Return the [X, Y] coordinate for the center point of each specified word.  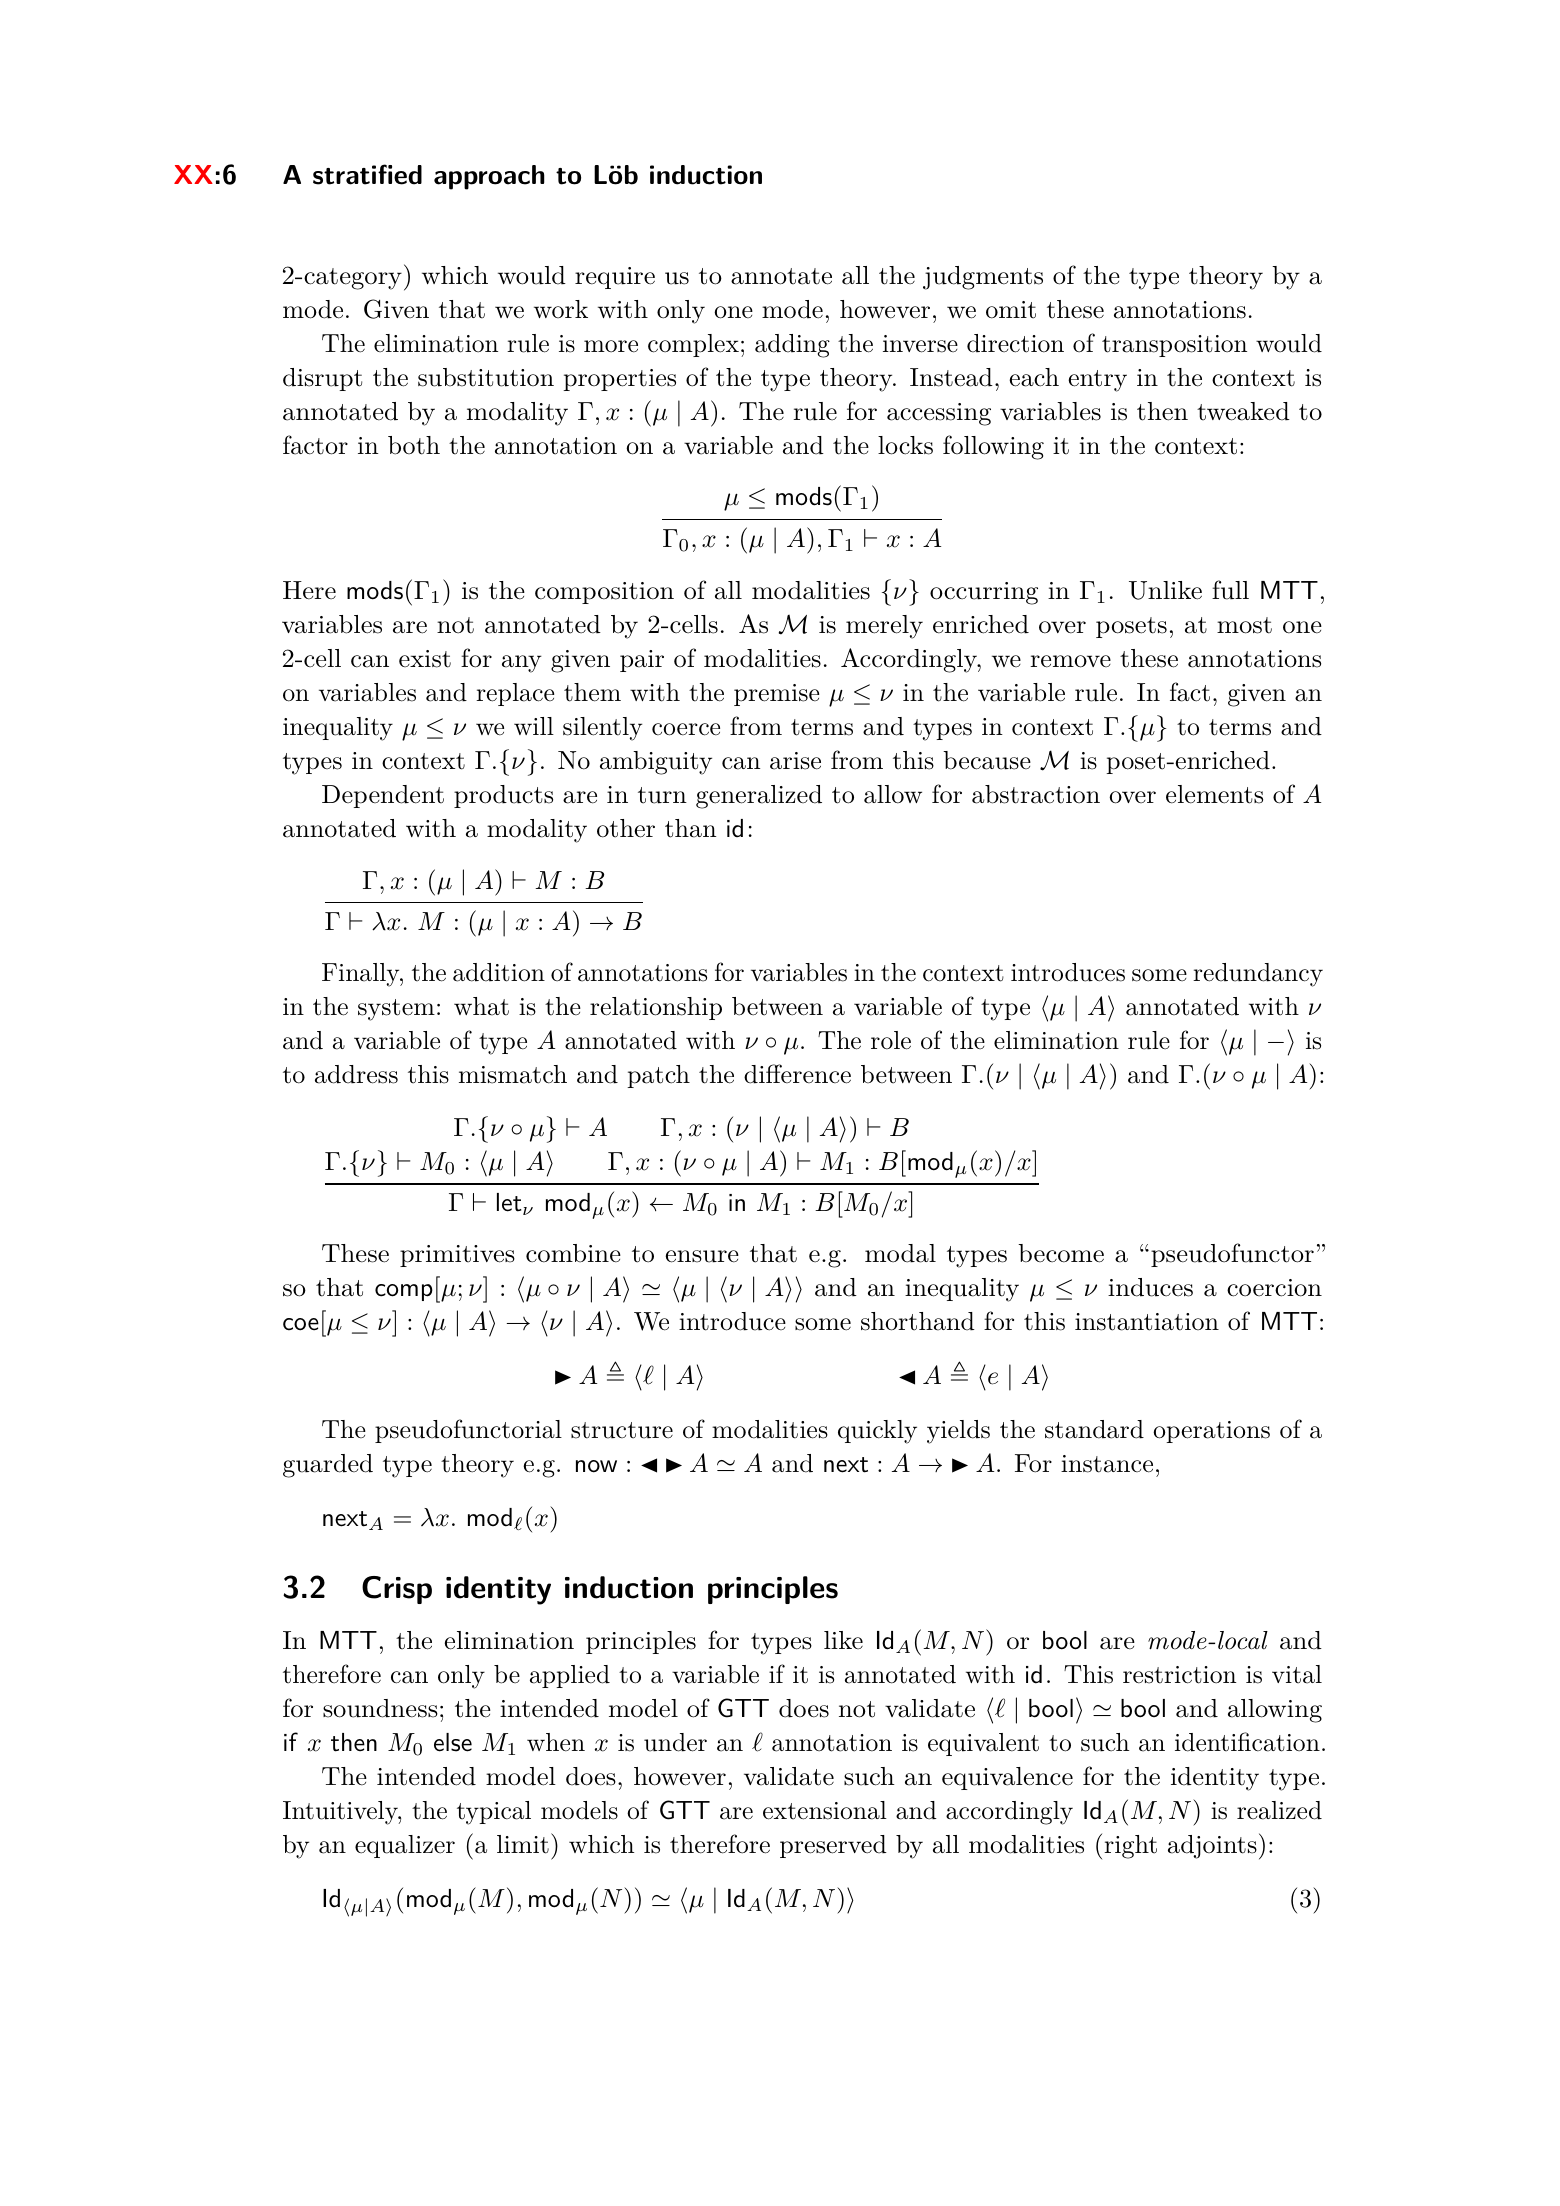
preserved [833, 1846]
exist [425, 659]
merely [884, 627]
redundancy [1258, 975]
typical [494, 1813]
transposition [1174, 346]
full [1230, 590]
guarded [328, 1466]
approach [489, 177]
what [481, 1006]
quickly [877, 1432]
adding [792, 346]
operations [1211, 1432]
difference [797, 1074]
